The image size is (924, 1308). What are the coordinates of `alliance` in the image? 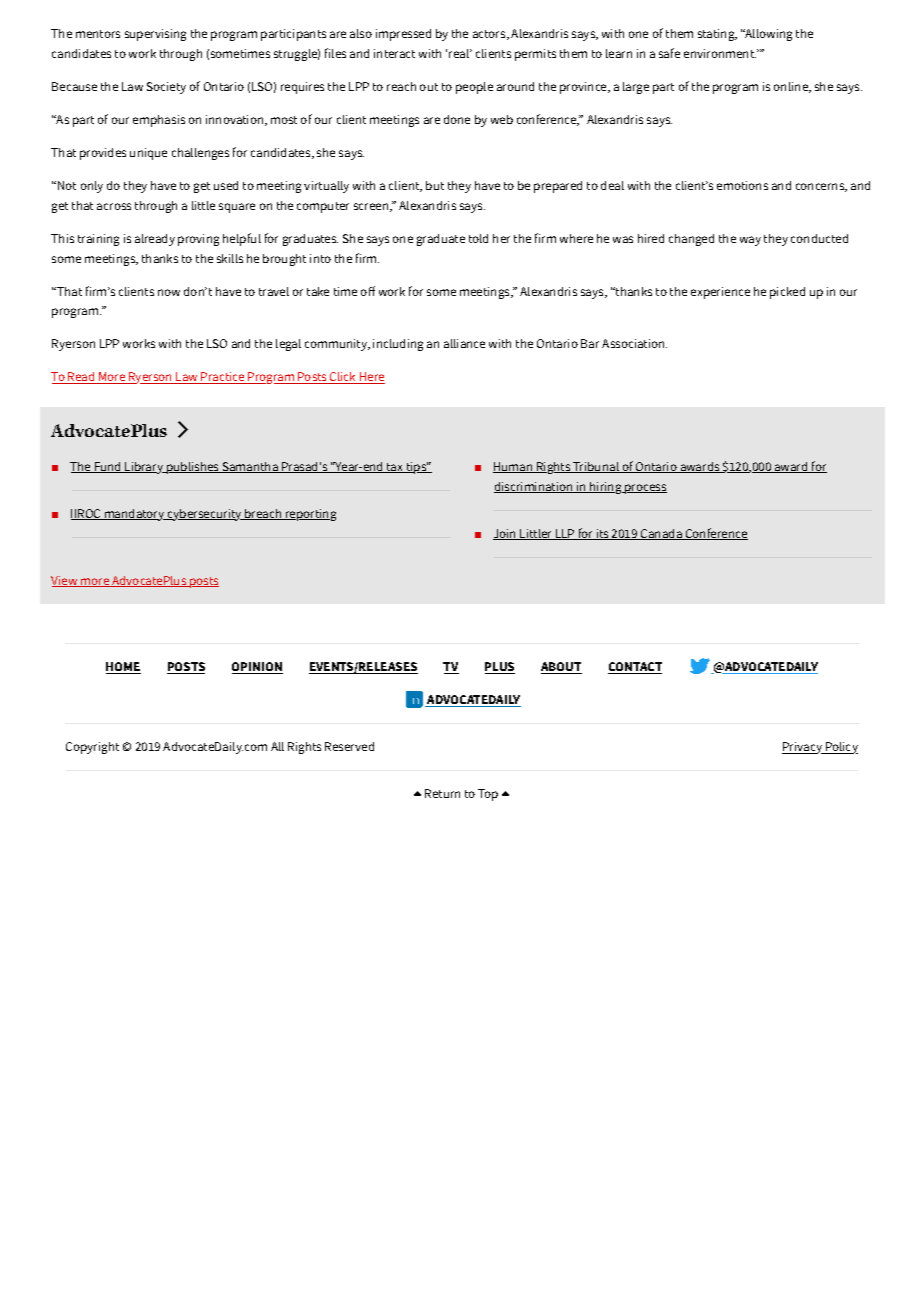 It's located at (464, 343).
